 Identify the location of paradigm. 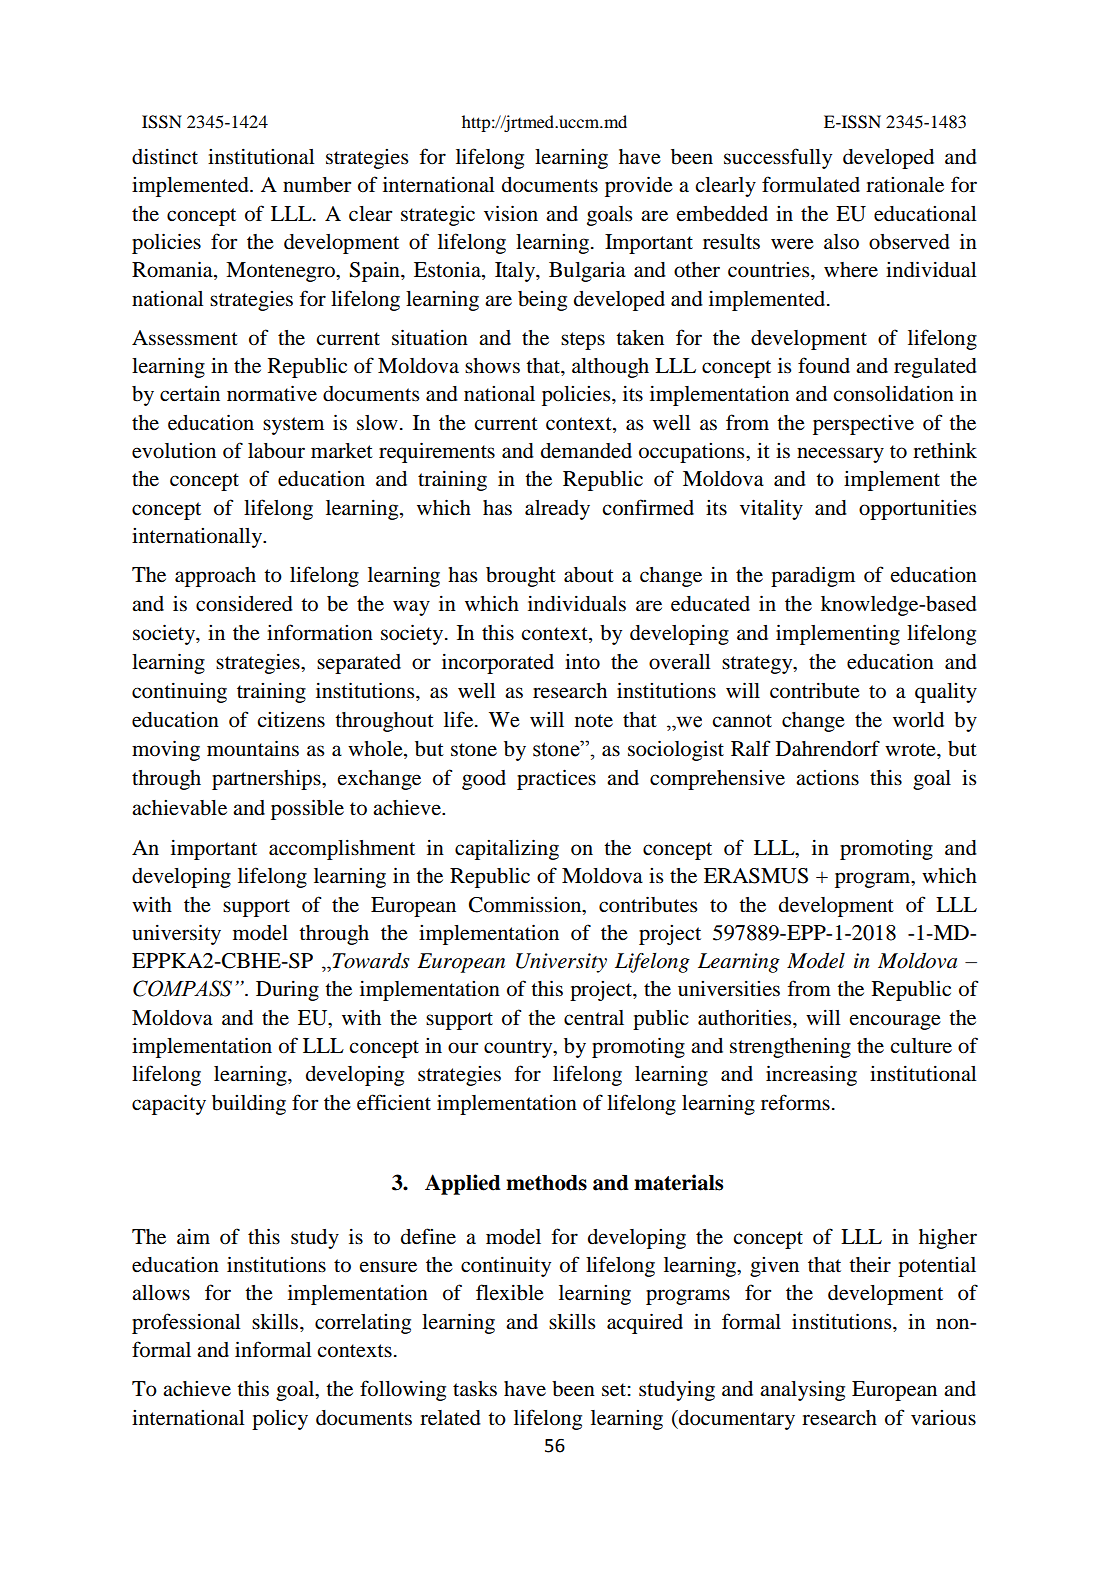
(813, 576).
